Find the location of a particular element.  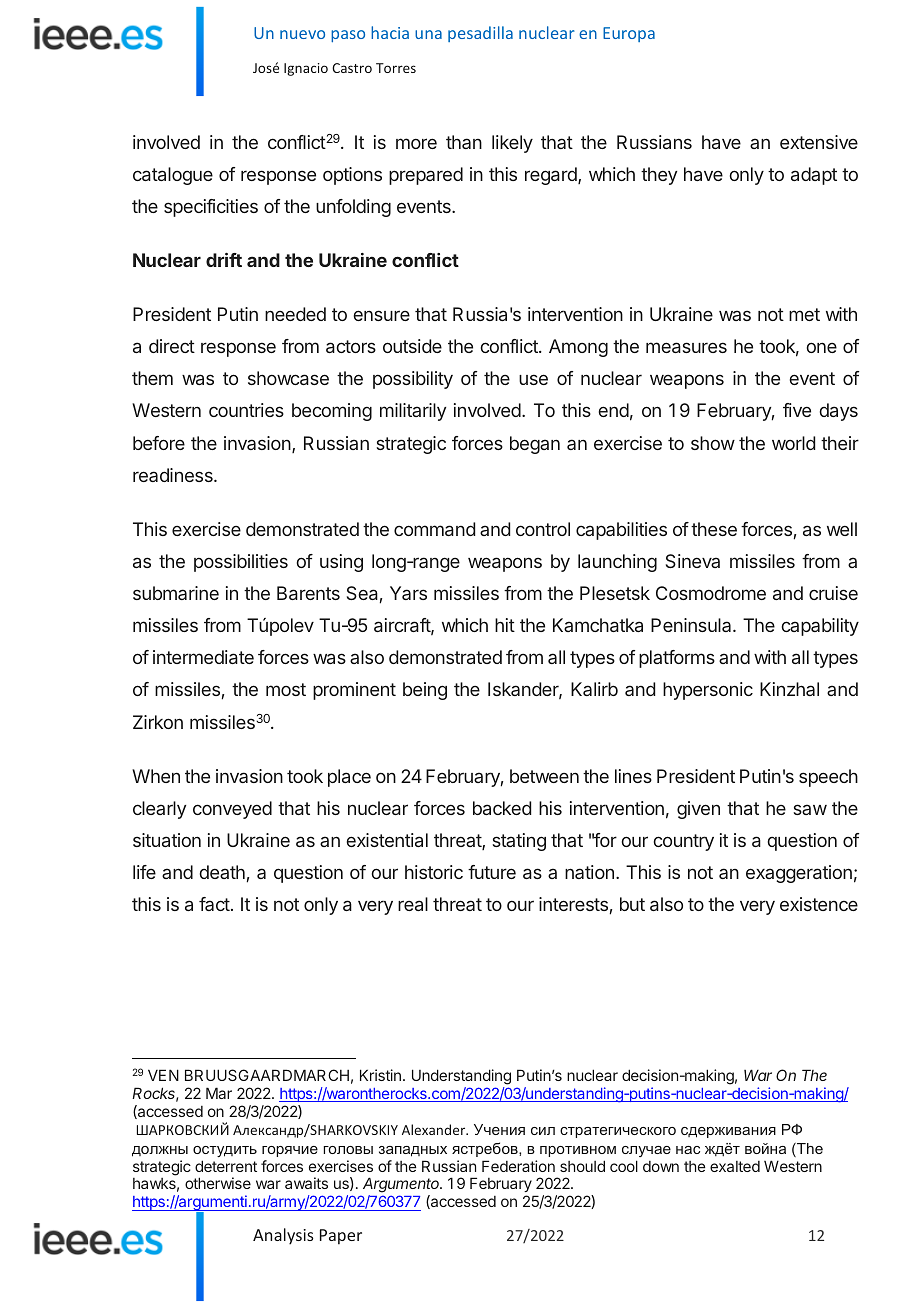

otherwise is located at coordinates (218, 1183).
